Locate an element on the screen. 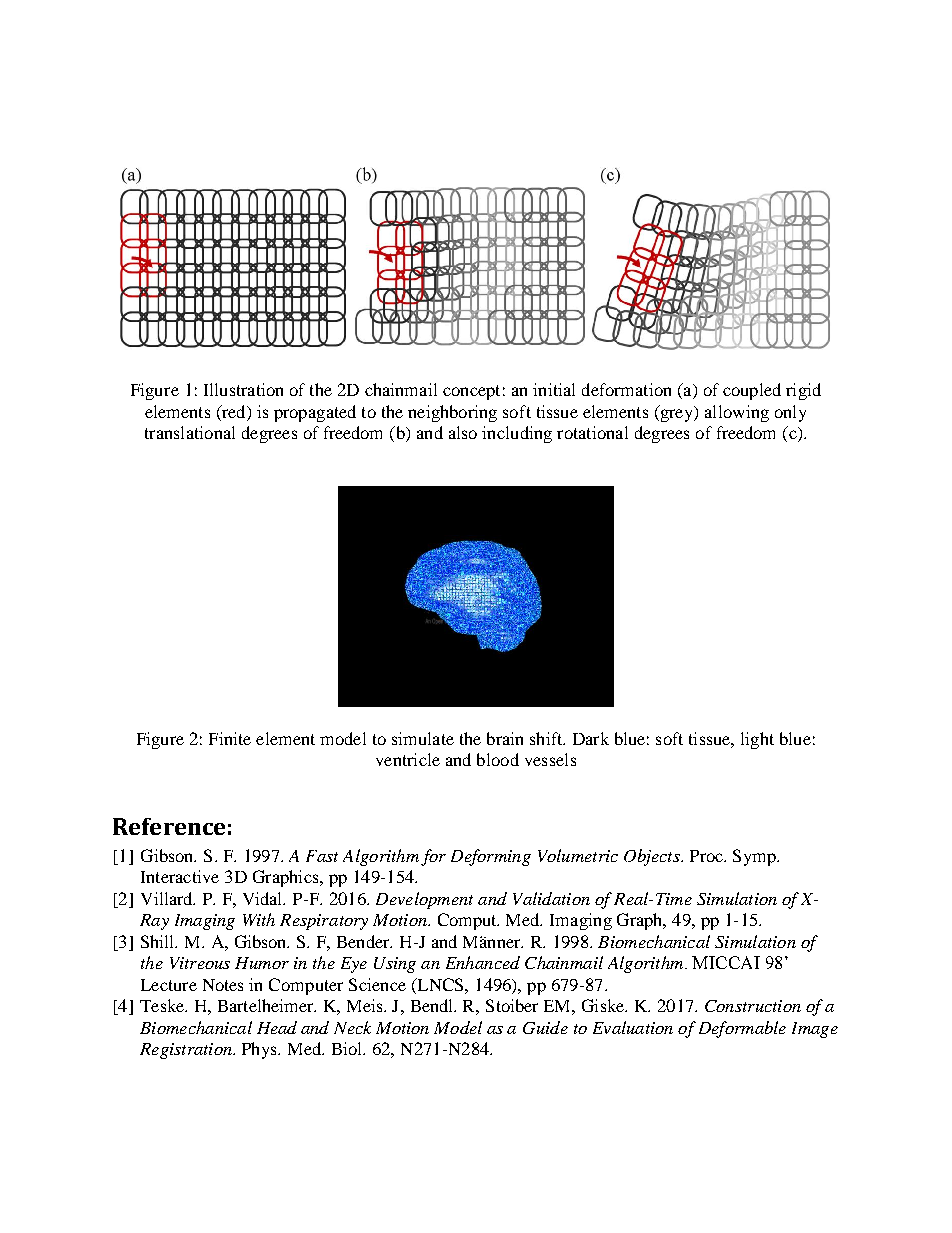 The height and width of the screenshot is (1233, 952). including is located at coordinates (517, 434).
